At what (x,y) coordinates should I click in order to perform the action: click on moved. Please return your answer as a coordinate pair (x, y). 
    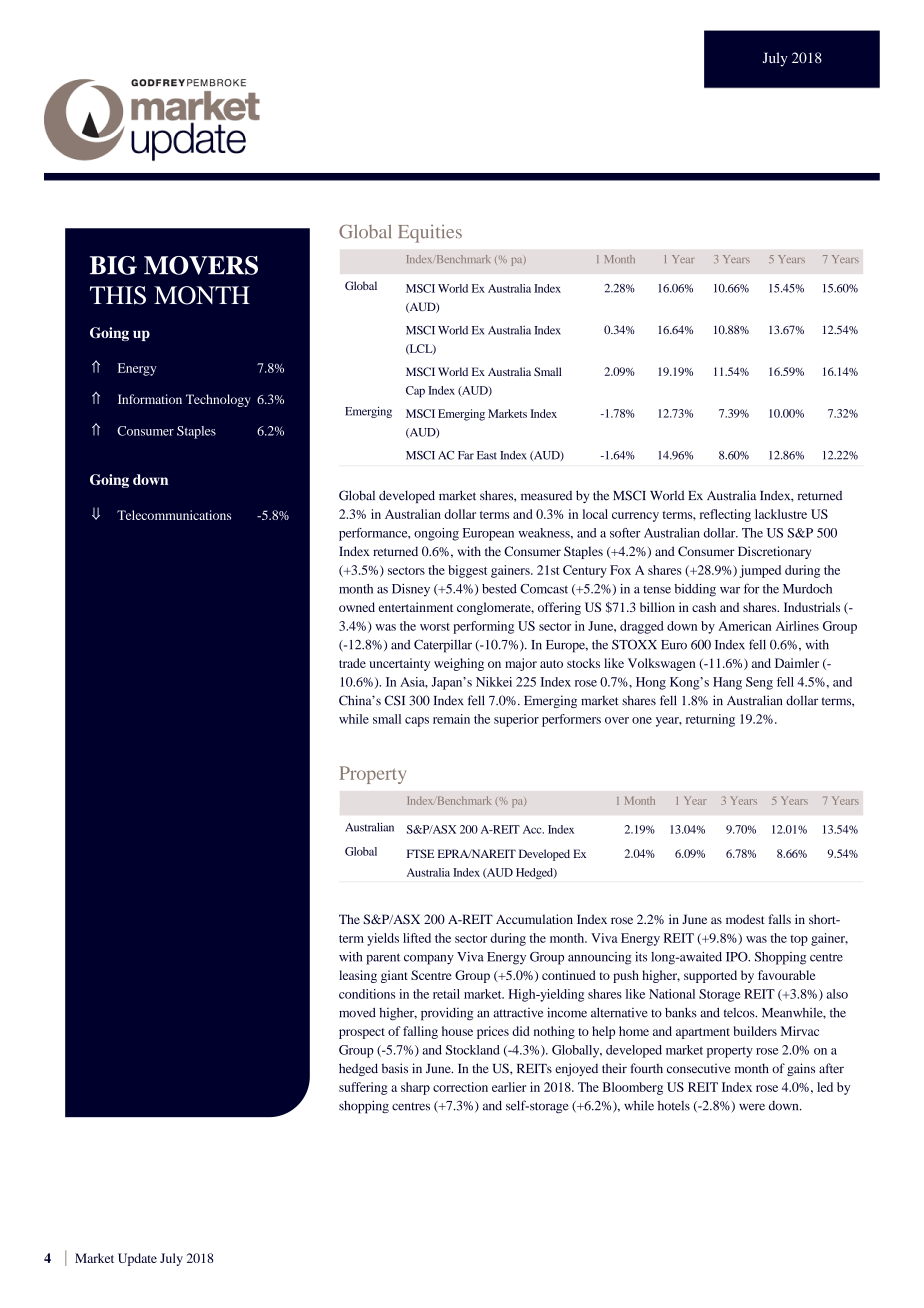
    Looking at the image, I should click on (357, 1012).
